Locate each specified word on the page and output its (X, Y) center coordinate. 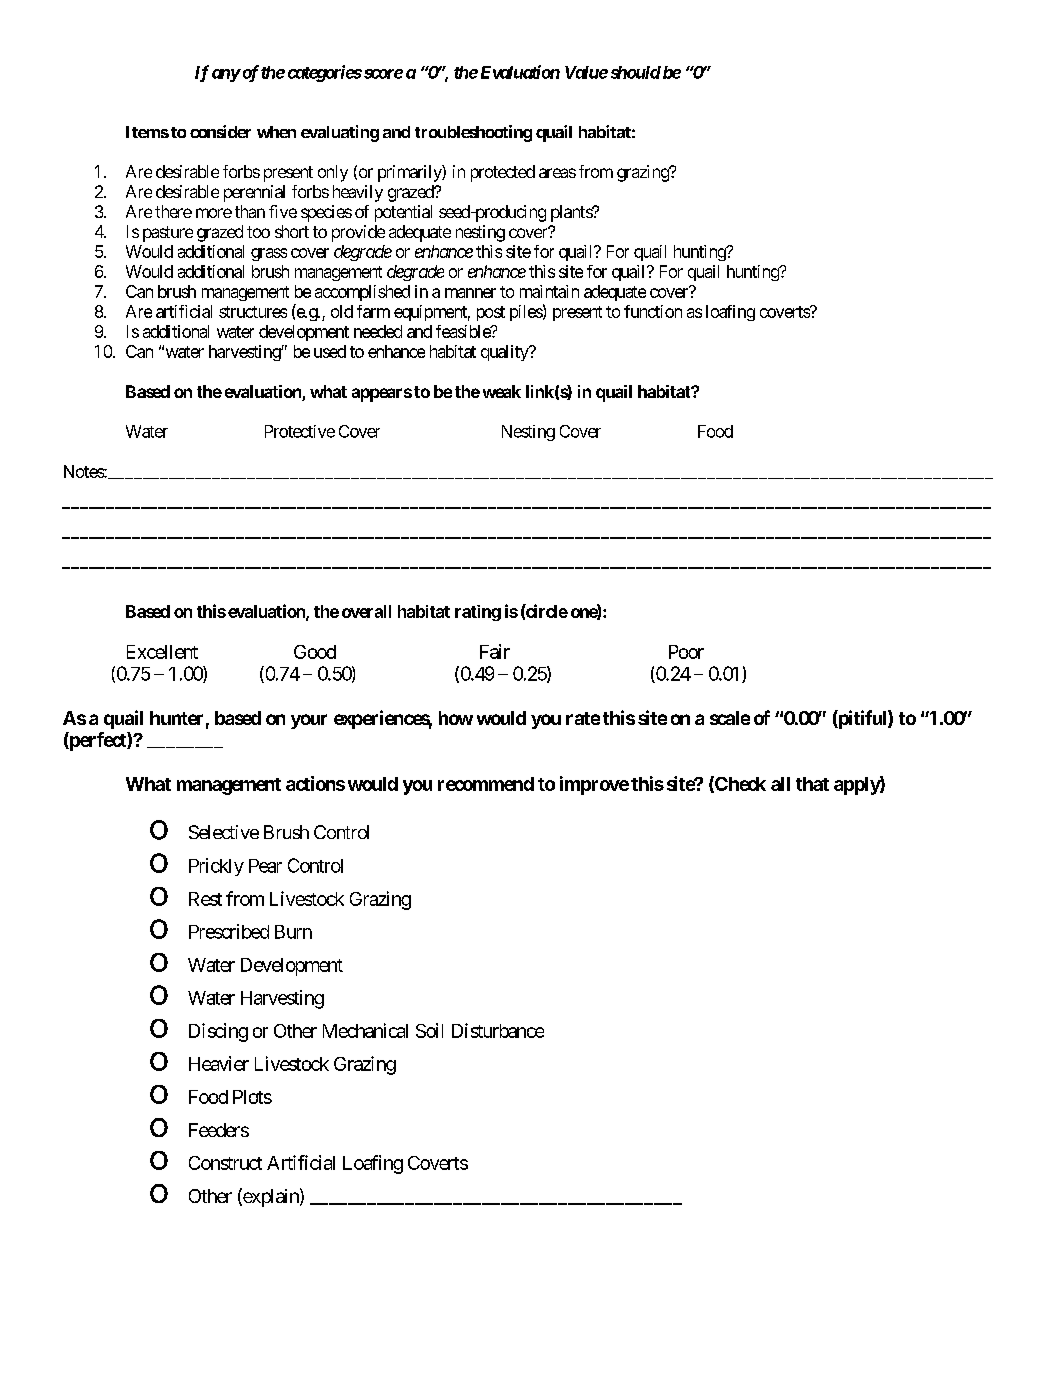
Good (315, 652)
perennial (254, 193)
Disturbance (498, 1030)
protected (503, 173)
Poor (686, 652)
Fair (495, 651)
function (653, 311)
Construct (225, 1163)
